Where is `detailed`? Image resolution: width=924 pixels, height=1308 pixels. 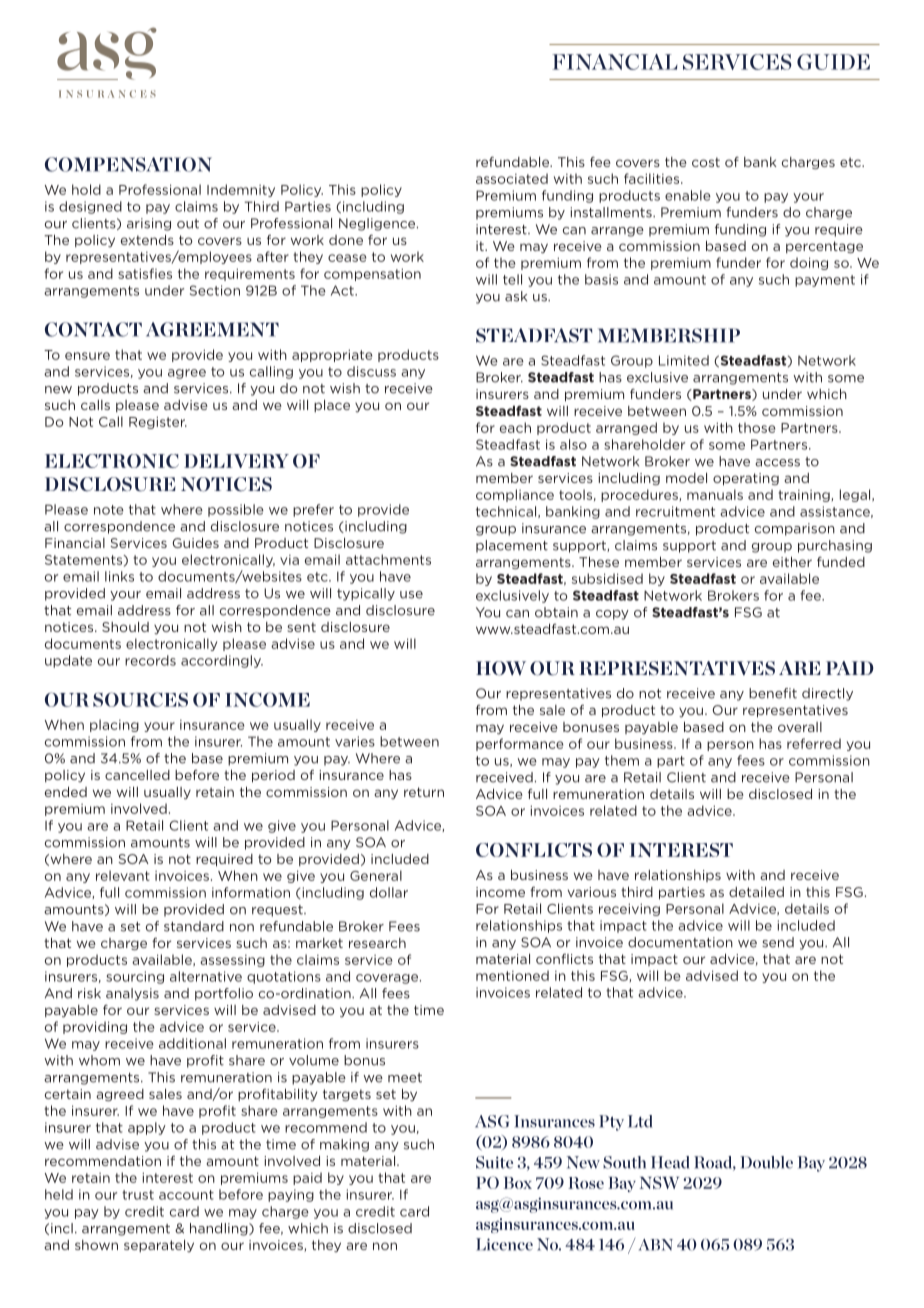
detailed is located at coordinates (756, 892).
